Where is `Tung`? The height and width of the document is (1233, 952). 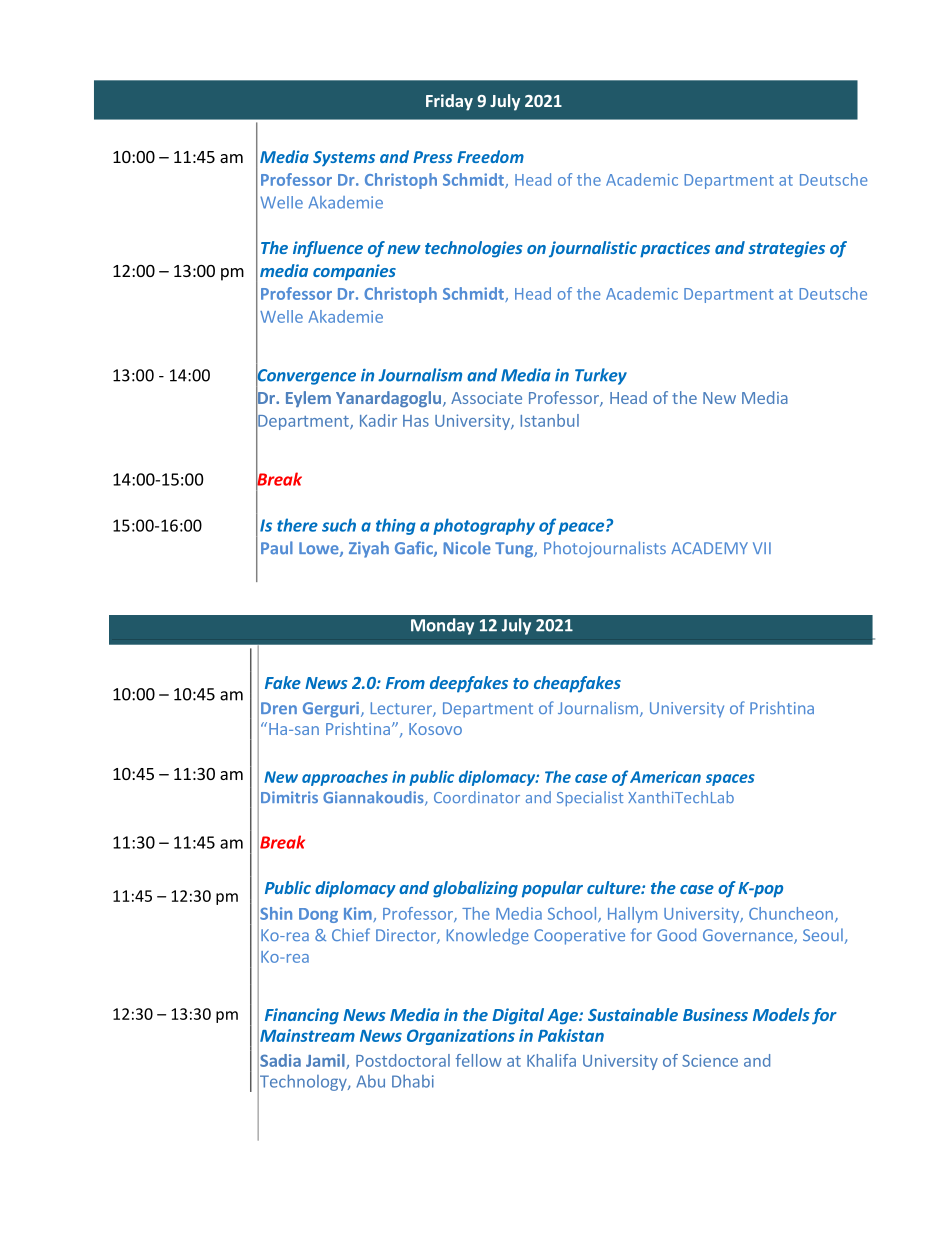
Tung is located at coordinates (515, 550).
